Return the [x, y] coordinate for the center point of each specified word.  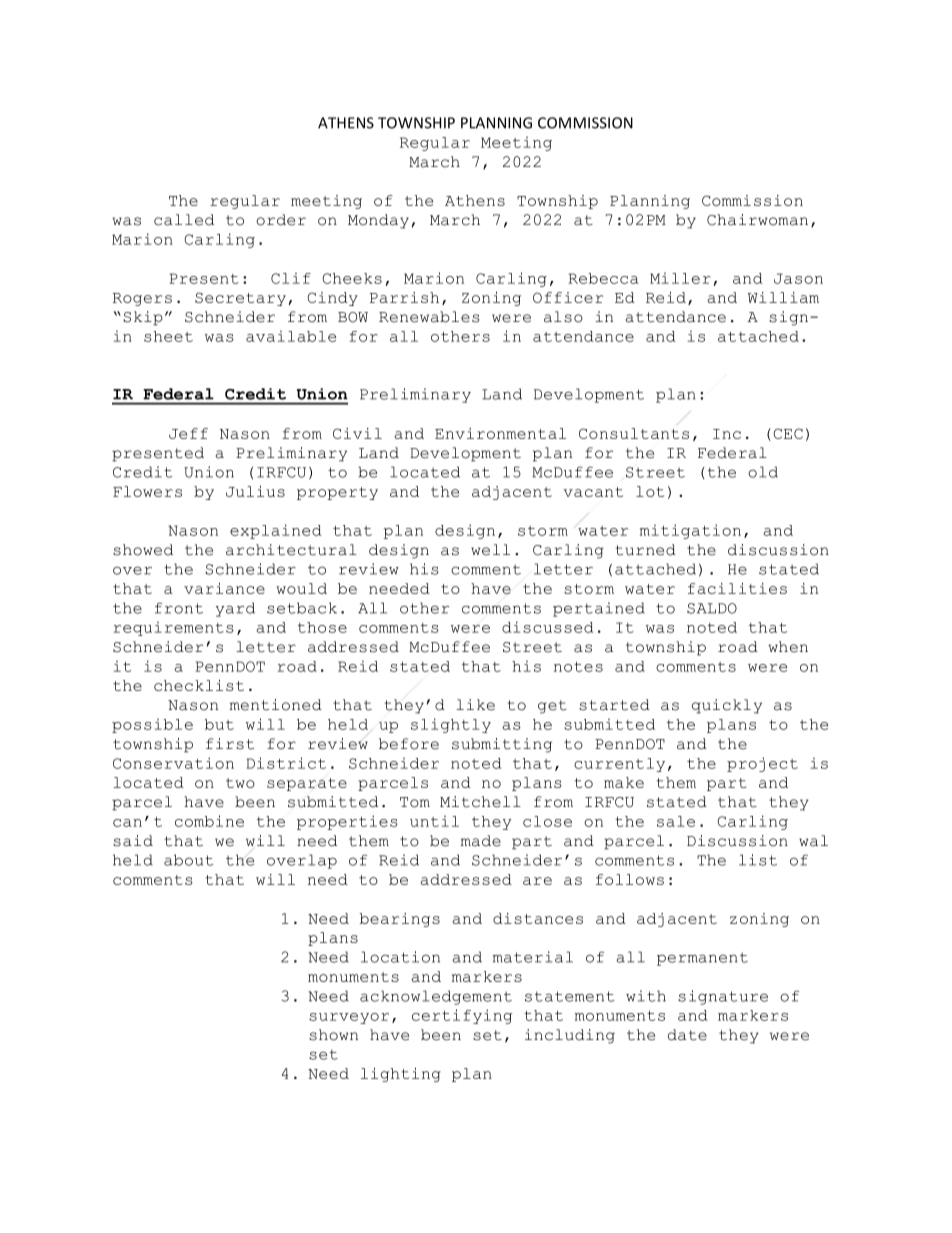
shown [333, 1035]
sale [676, 821]
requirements [173, 628]
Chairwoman [757, 220]
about [188, 860]
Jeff [188, 433]
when [788, 647]
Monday [378, 221]
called [184, 220]
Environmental [500, 433]
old [763, 472]
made [481, 841]
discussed [548, 627]
